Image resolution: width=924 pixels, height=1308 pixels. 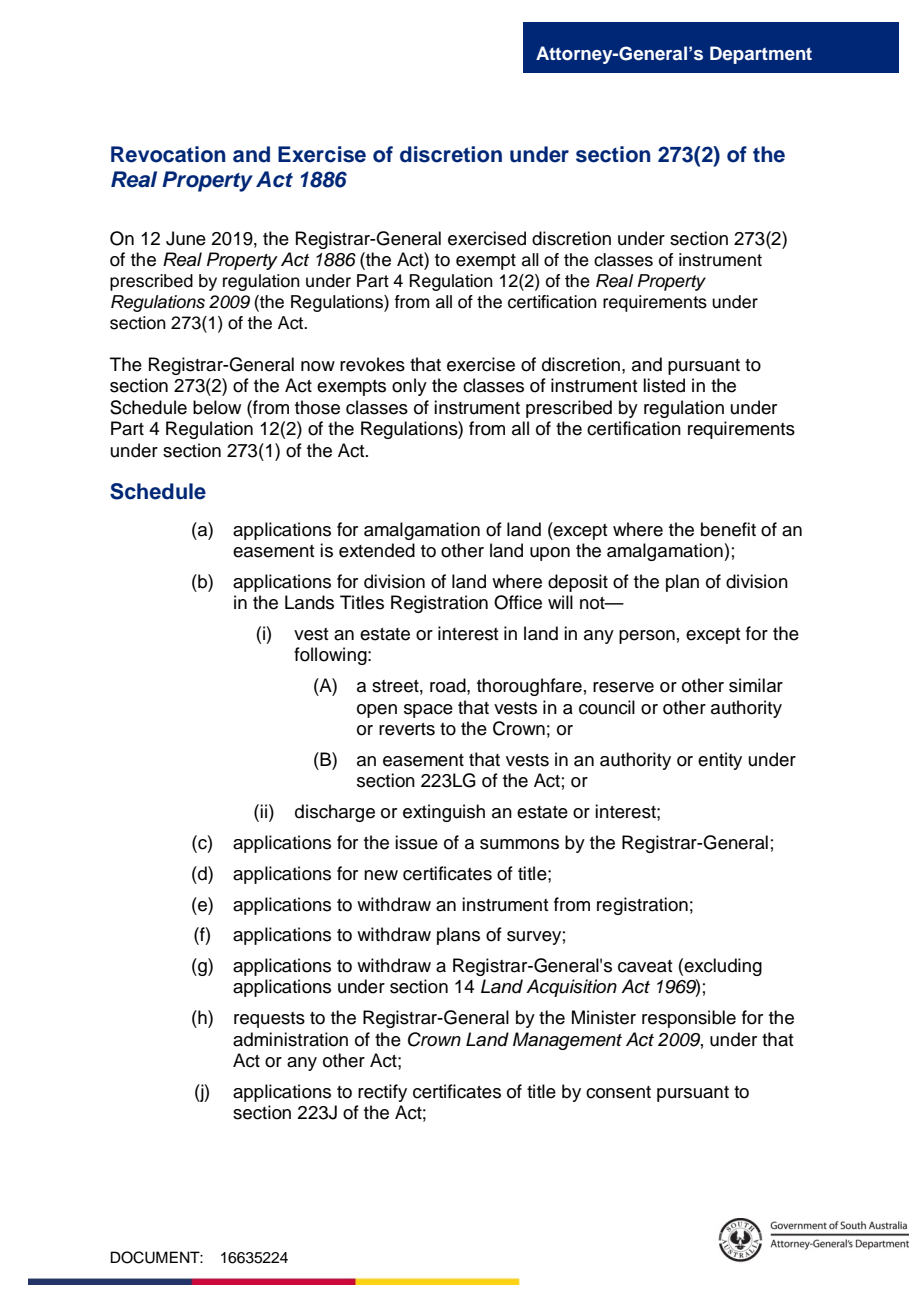 What do you see at coordinates (645, 966) in the screenshot?
I see `caveat` at bounding box center [645, 966].
